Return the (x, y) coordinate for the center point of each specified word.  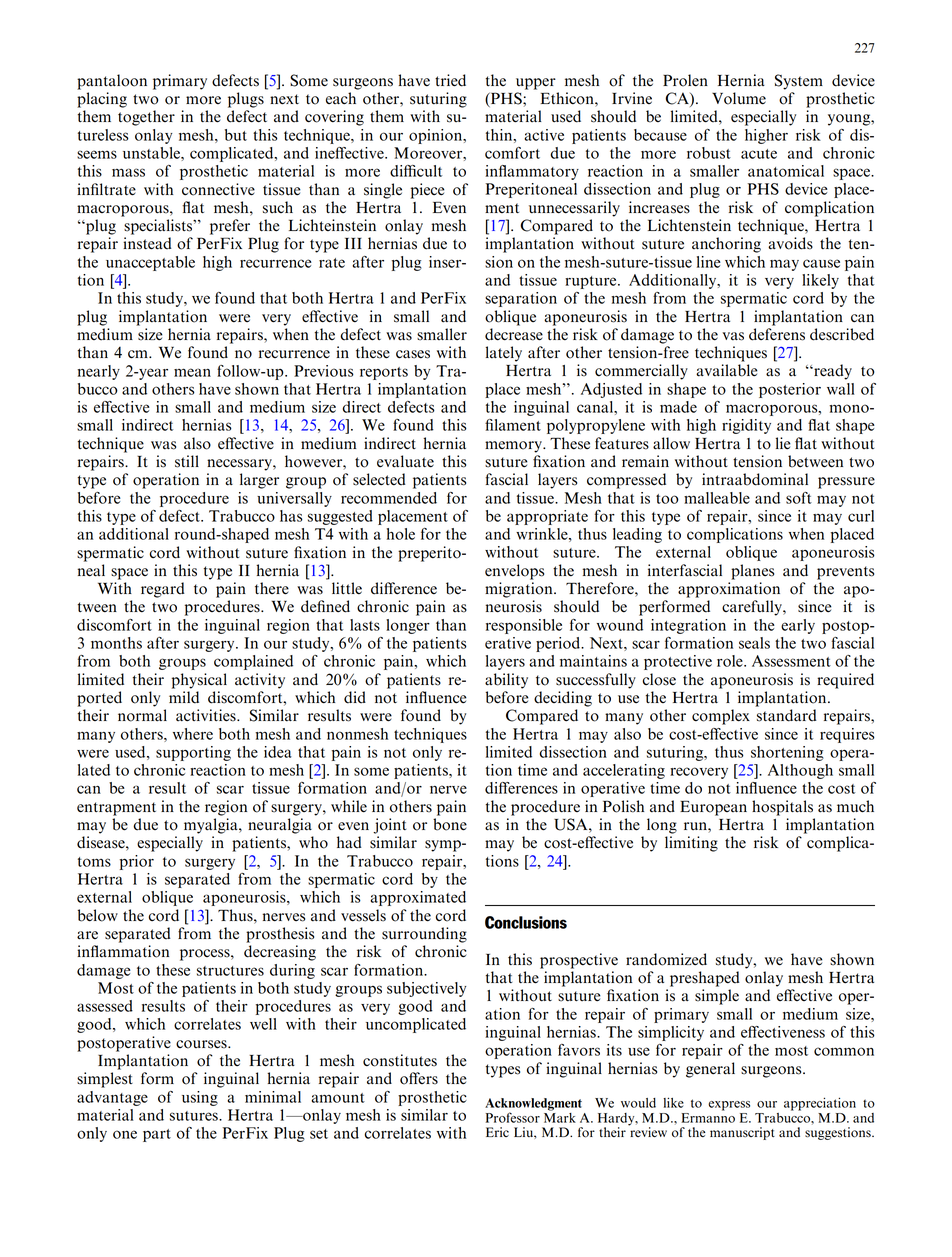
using (200, 1098)
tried (450, 80)
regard (163, 590)
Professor (513, 1117)
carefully (753, 608)
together (146, 118)
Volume (739, 98)
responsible (524, 626)
